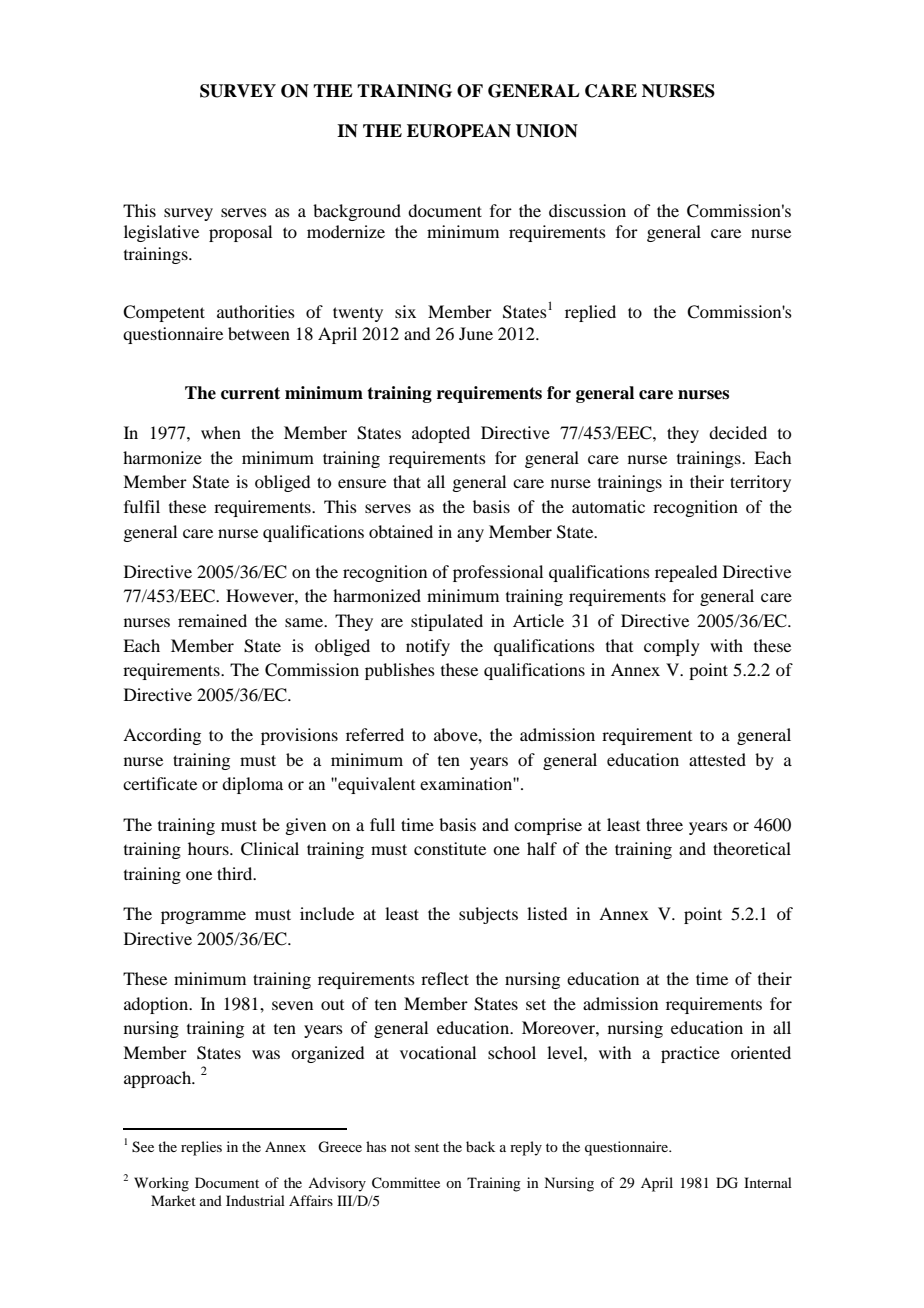 The width and height of the screenshot is (924, 1308). What do you see at coordinates (441, 434) in the screenshot?
I see `adopted` at bounding box center [441, 434].
